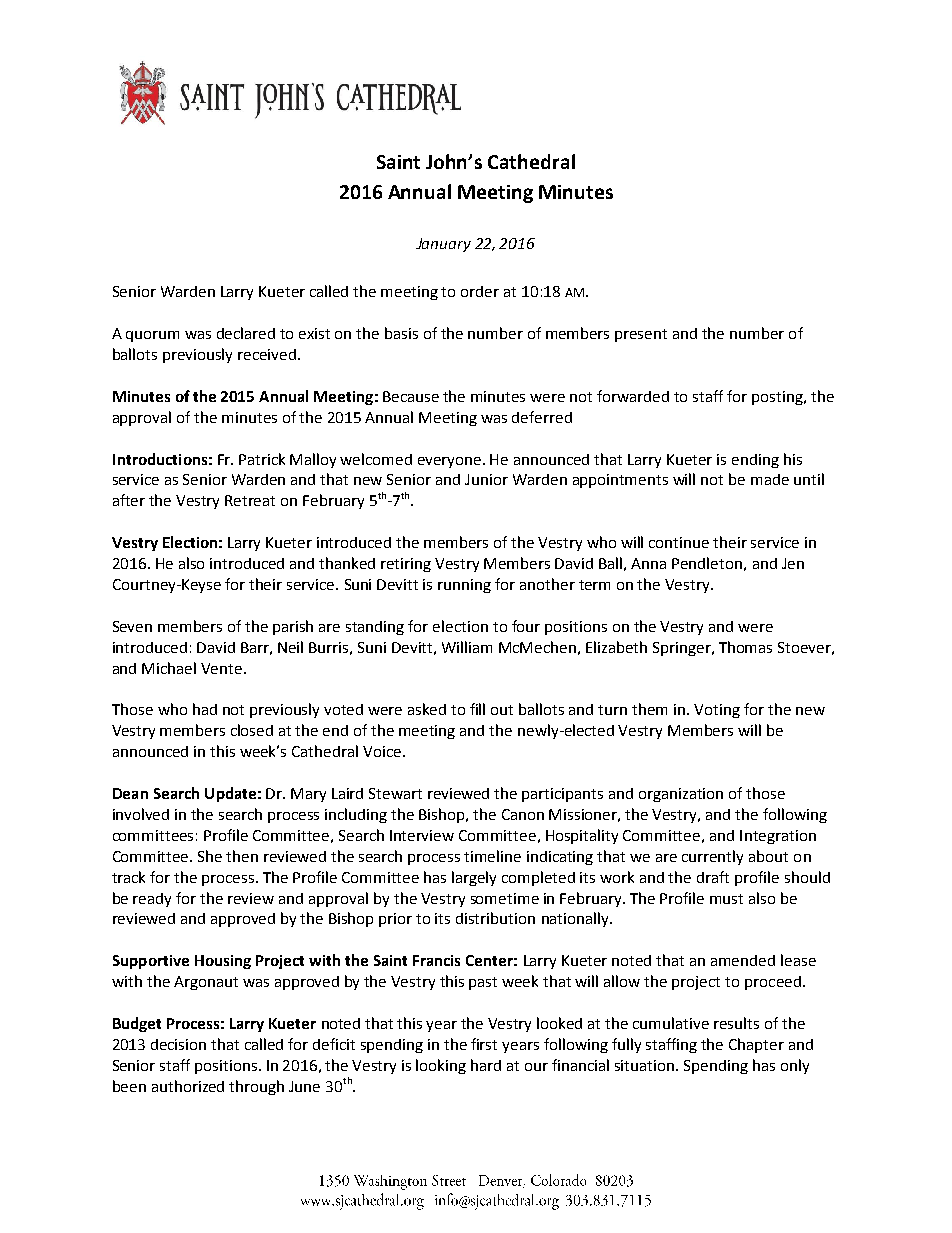 The height and width of the screenshot is (1233, 952). I want to click on decision, so click(178, 1044).
